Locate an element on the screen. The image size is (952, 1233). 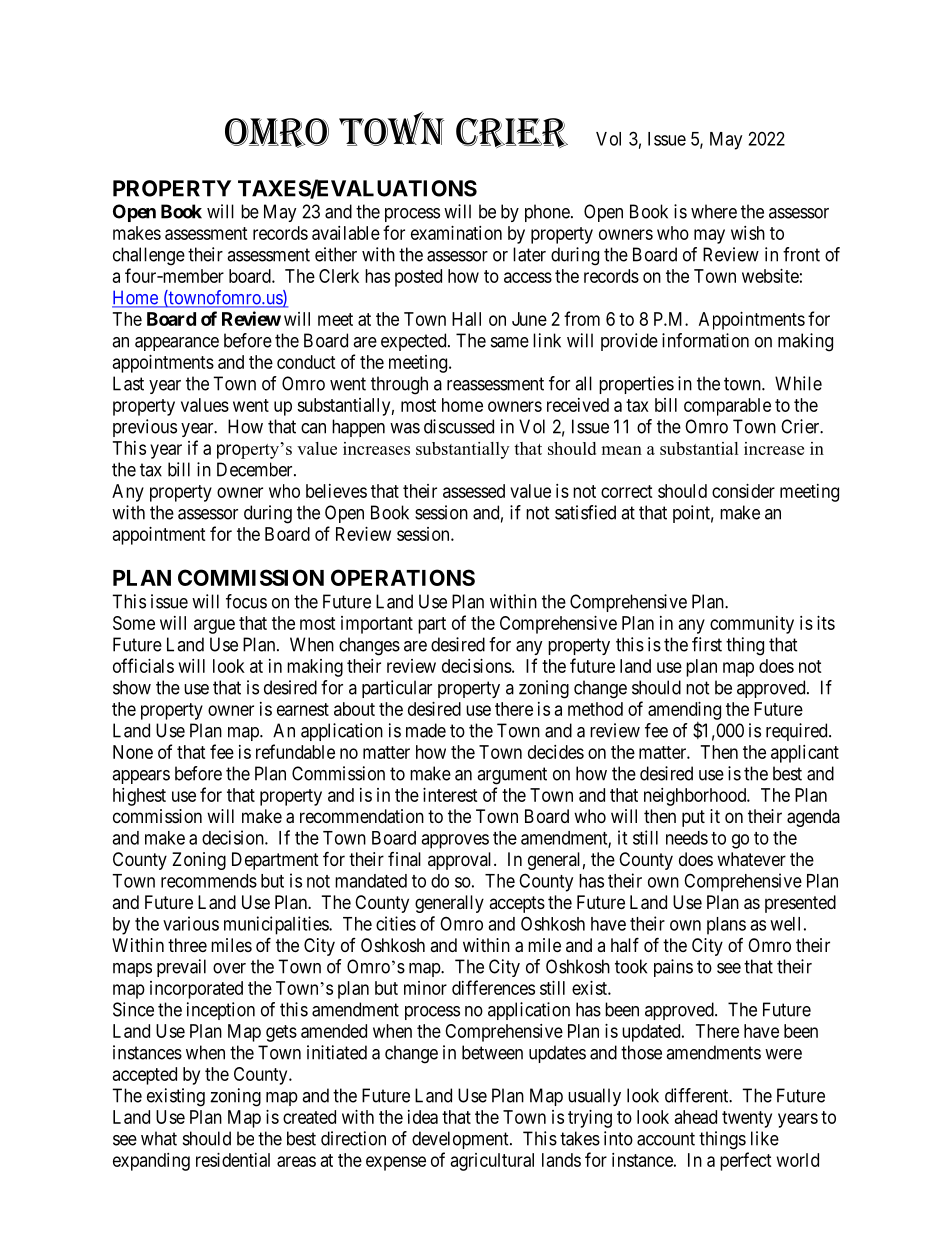
wish is located at coordinates (748, 233).
